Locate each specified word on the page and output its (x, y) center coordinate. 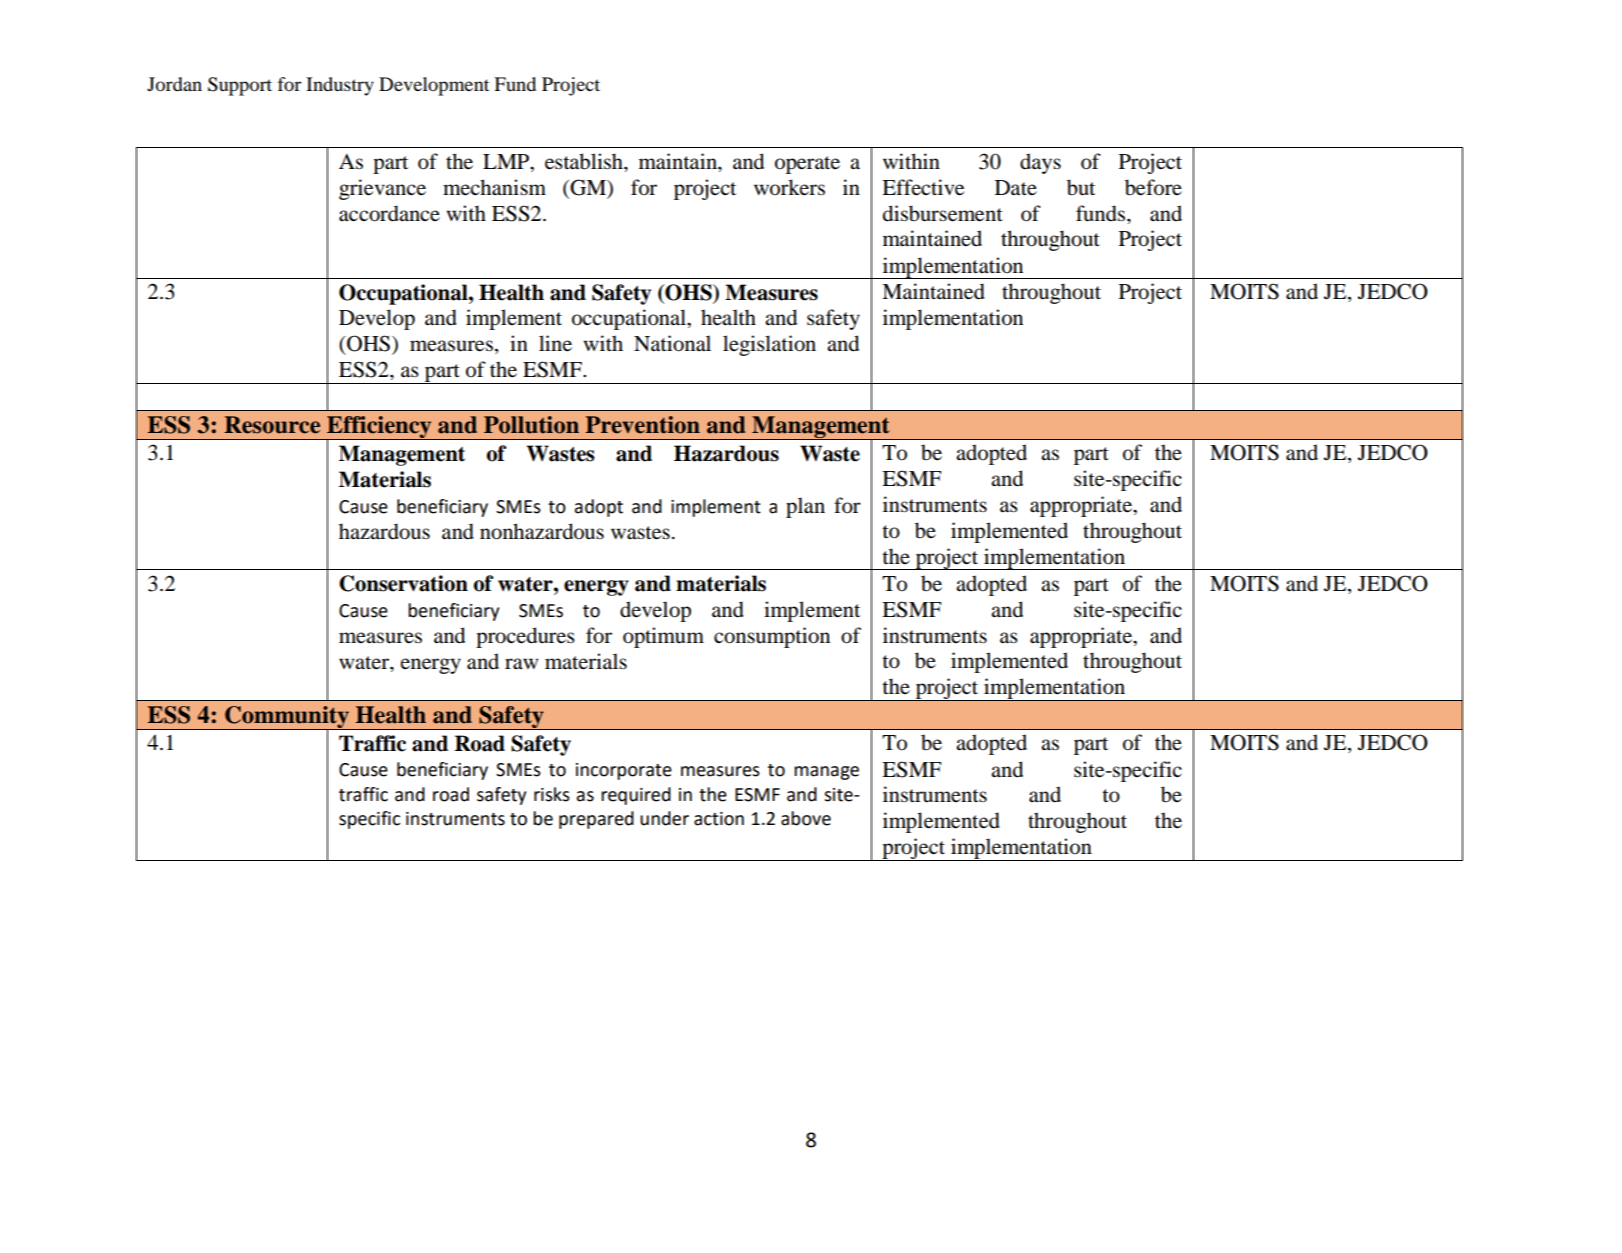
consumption (772, 637)
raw (521, 664)
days (1040, 163)
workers (789, 187)
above (806, 818)
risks (552, 794)
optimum (663, 637)
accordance (389, 213)
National (672, 343)
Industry (340, 86)
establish (585, 161)
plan (805, 507)
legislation (769, 345)
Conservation (403, 583)
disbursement (943, 213)
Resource (272, 425)
